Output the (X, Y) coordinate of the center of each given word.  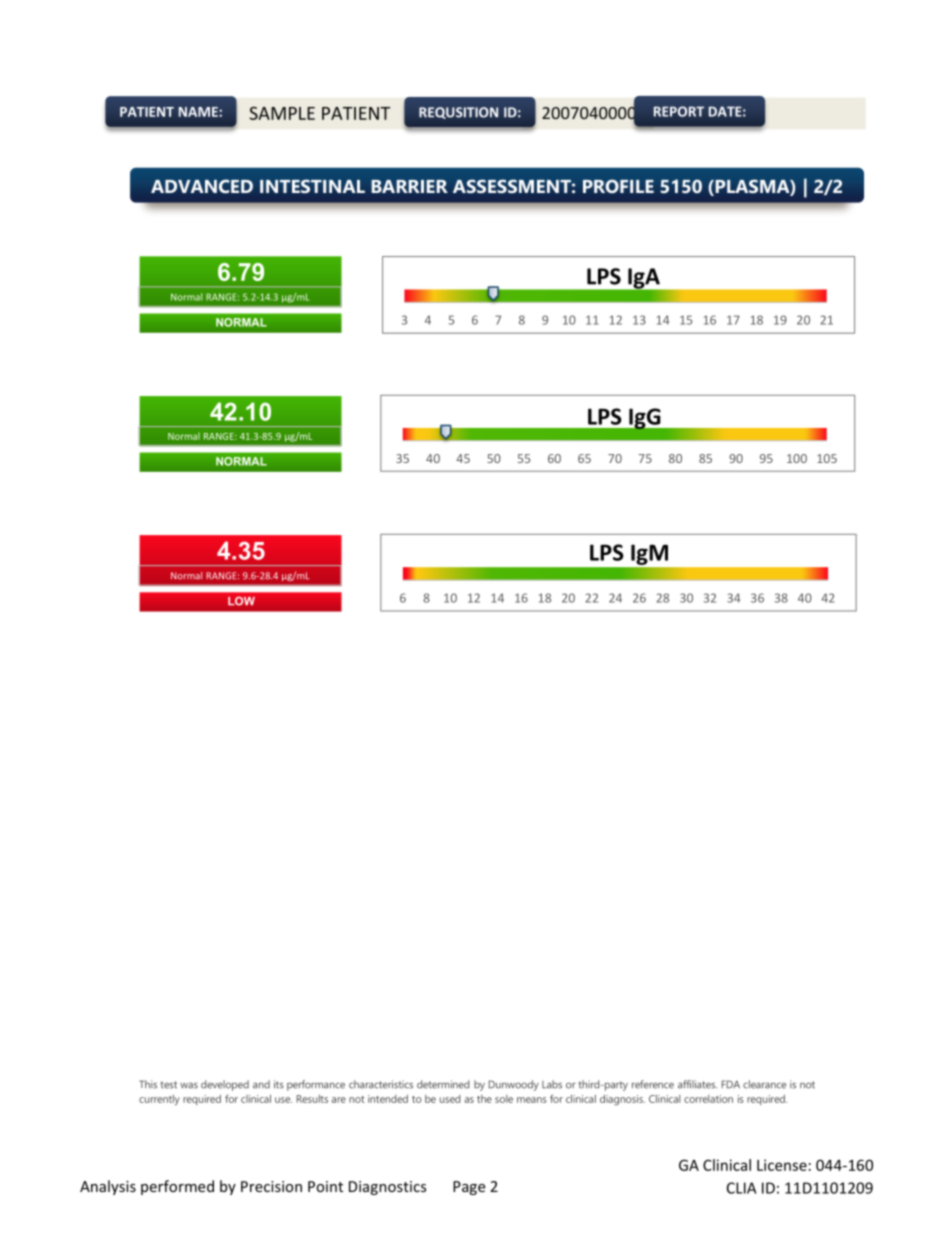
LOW (241, 601)
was (189, 1086)
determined (443, 1084)
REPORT (679, 111)
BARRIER (409, 186)
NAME (199, 112)
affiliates (697, 1084)
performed (177, 1187)
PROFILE (618, 186)
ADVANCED (202, 186)
